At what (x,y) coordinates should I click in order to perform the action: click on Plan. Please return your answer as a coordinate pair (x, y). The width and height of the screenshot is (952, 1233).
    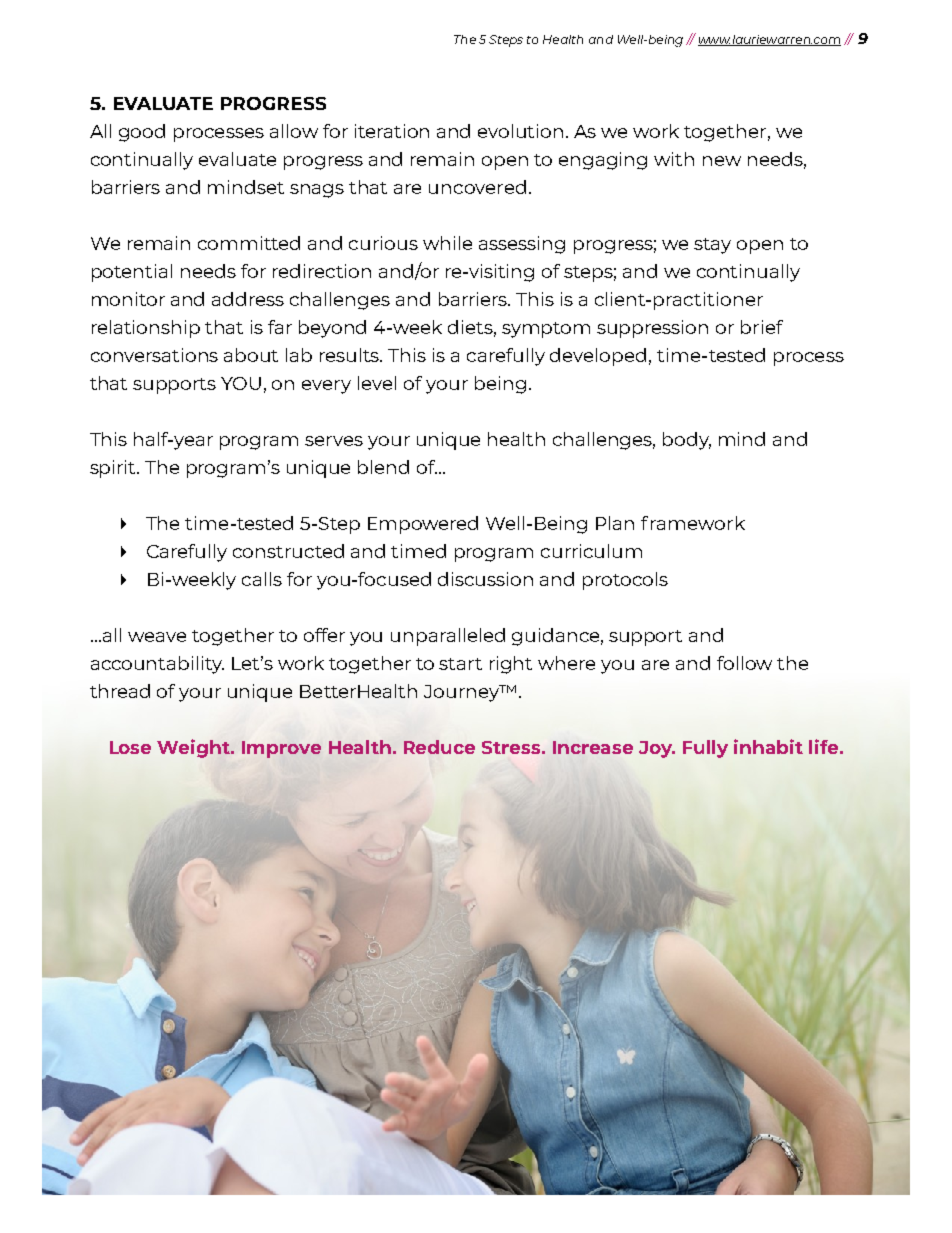
    Looking at the image, I should click on (615, 523).
